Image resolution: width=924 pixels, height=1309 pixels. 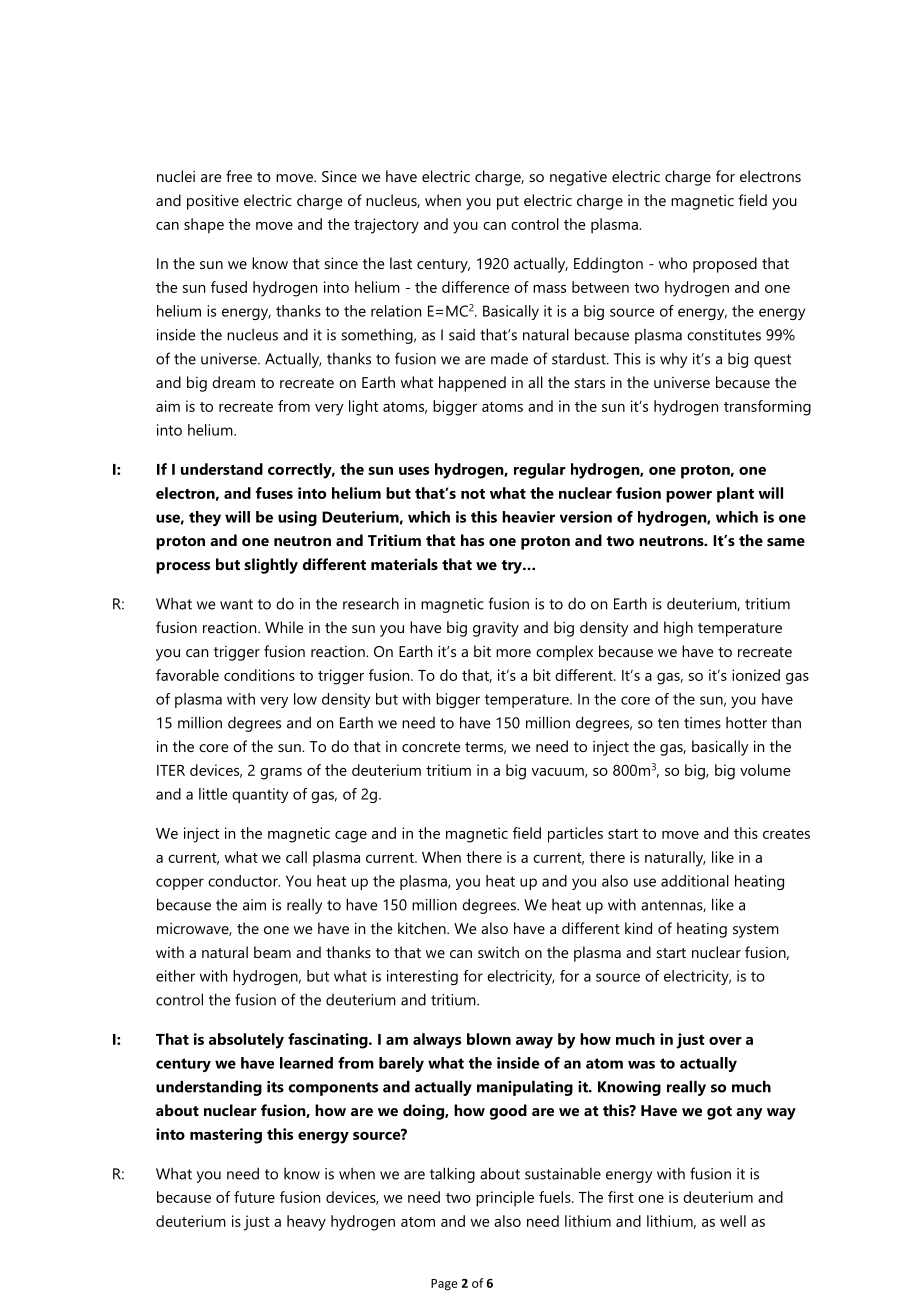 I want to click on concrete, so click(x=431, y=747).
